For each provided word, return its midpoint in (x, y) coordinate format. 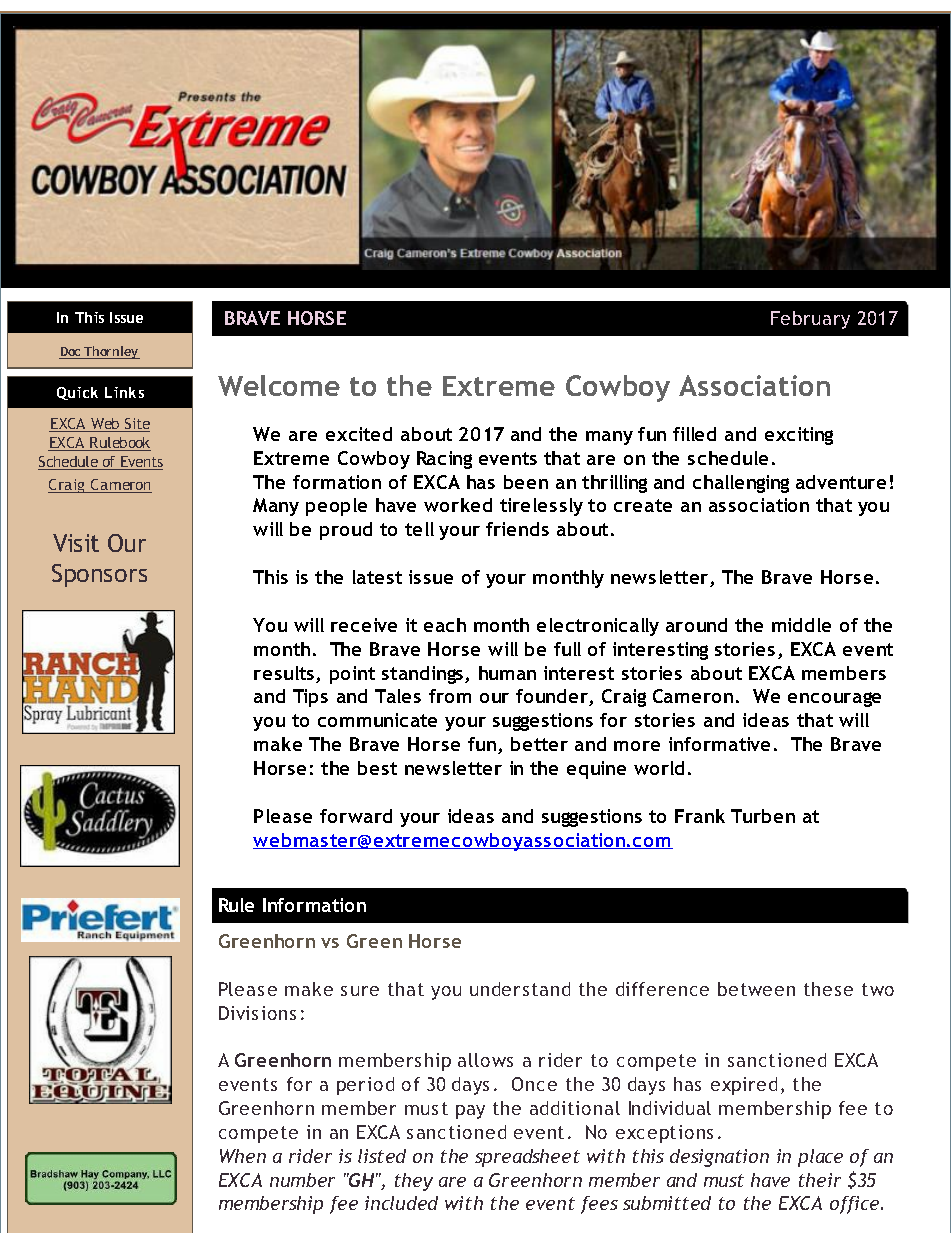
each (445, 625)
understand (520, 989)
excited (359, 434)
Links (124, 392)
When (243, 1156)
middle (801, 625)
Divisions (257, 1013)
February (810, 320)
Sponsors (99, 575)
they (414, 1182)
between (756, 989)
